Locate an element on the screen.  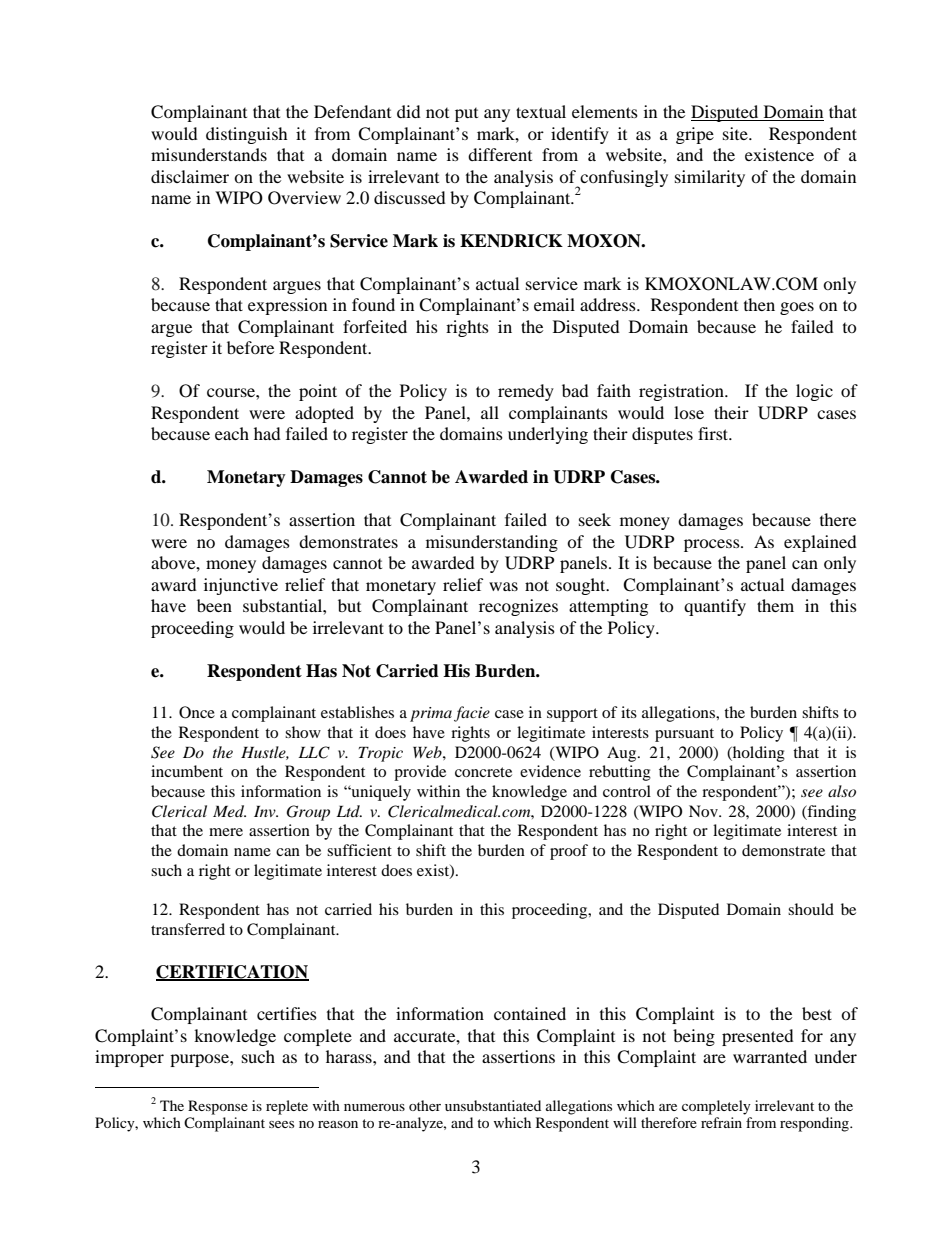
each is located at coordinates (232, 433).
